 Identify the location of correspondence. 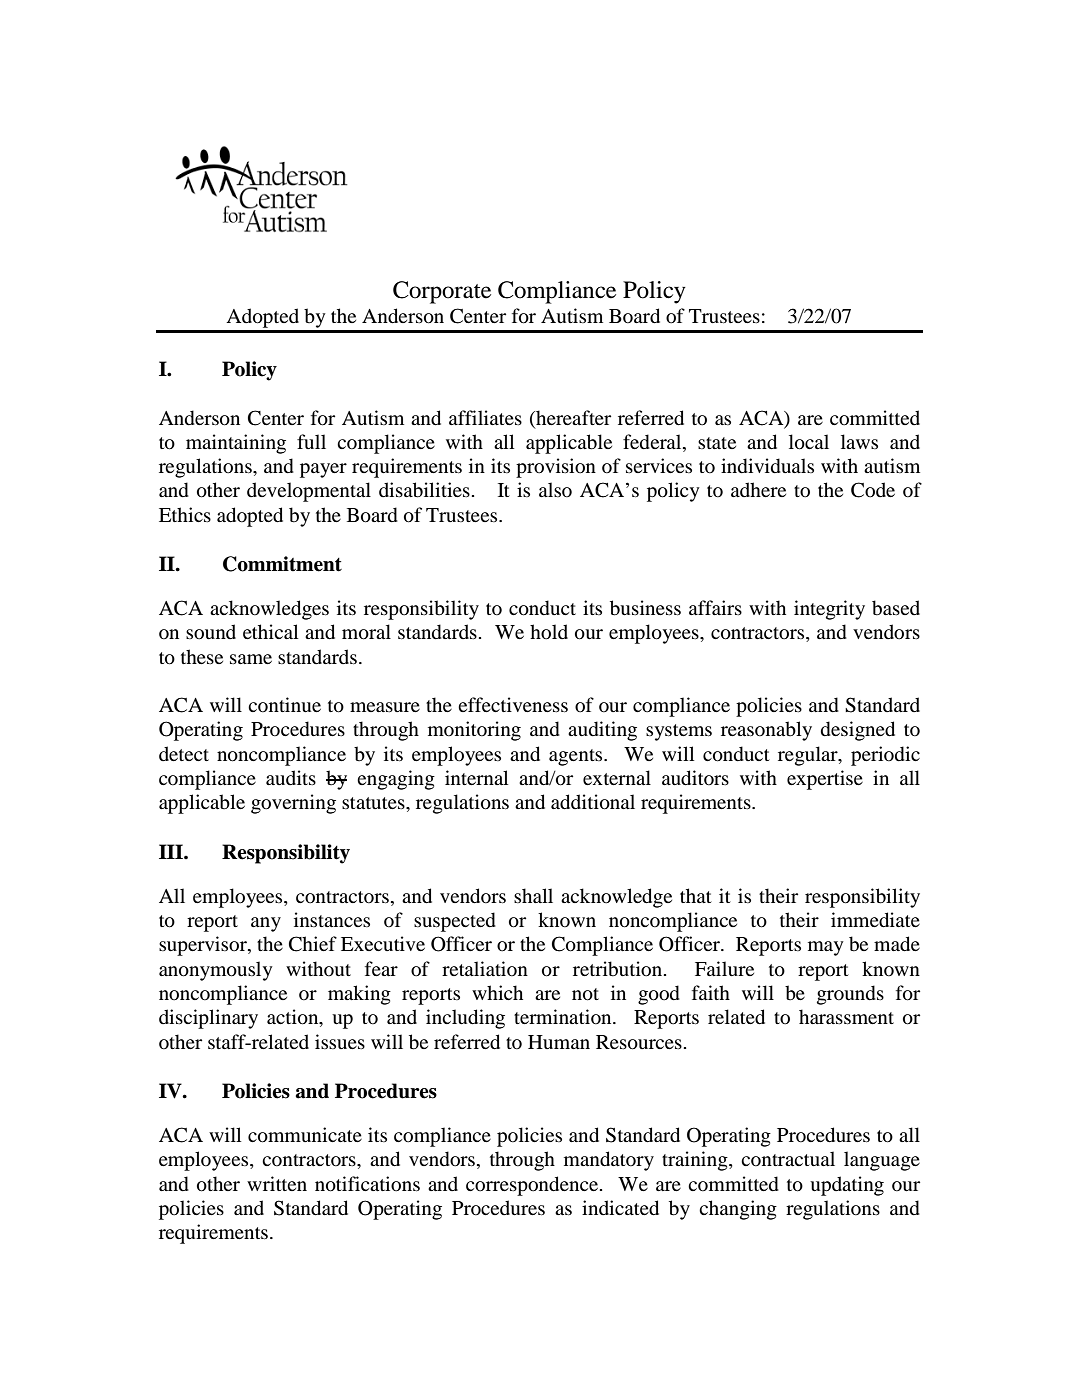
(533, 1186).
